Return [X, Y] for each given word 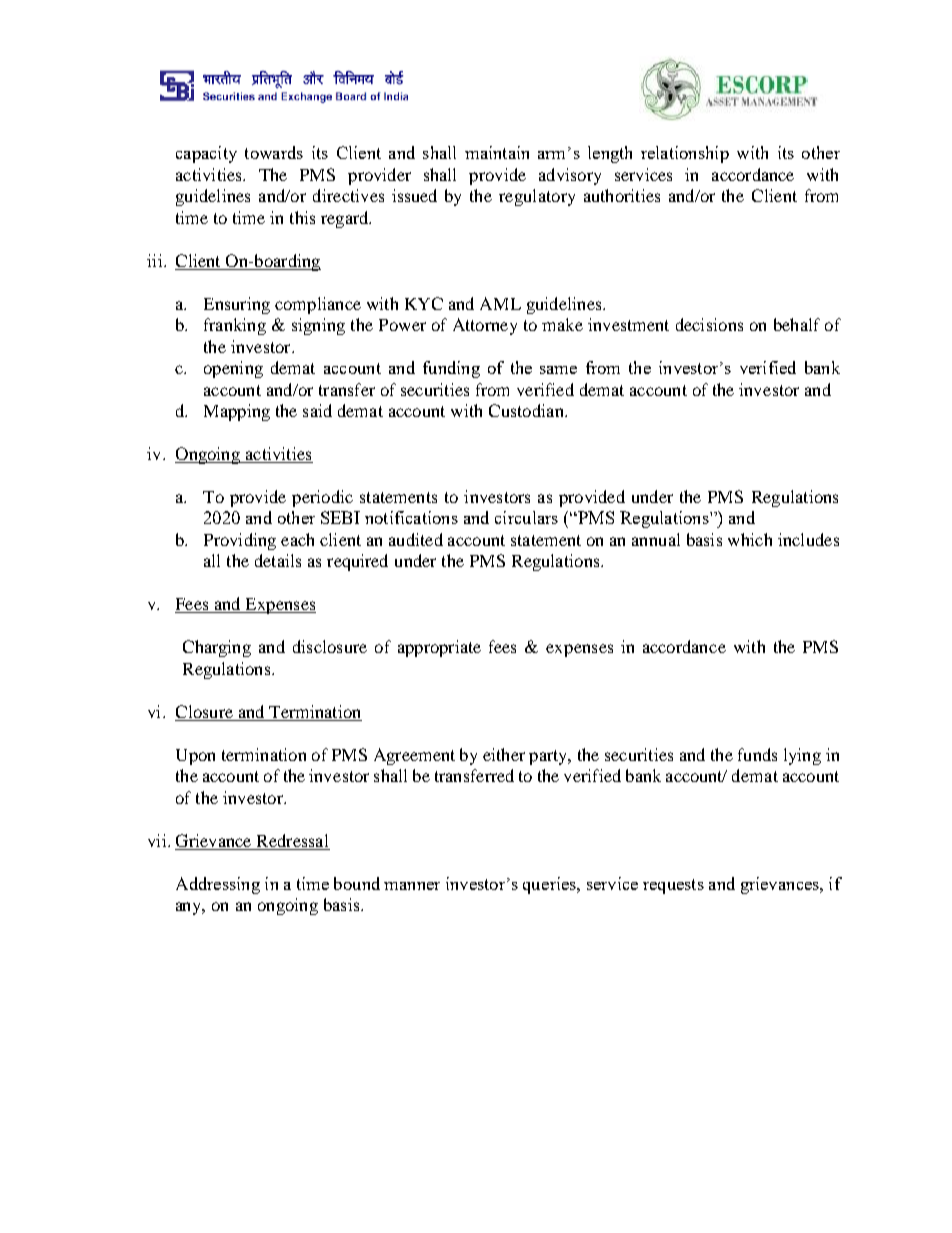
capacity [206, 154]
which [750, 539]
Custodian [527, 410]
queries [550, 885]
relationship [685, 154]
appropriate [439, 648]
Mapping [237, 412]
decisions [709, 324]
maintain [497, 152]
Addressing [218, 885]
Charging [217, 648]
